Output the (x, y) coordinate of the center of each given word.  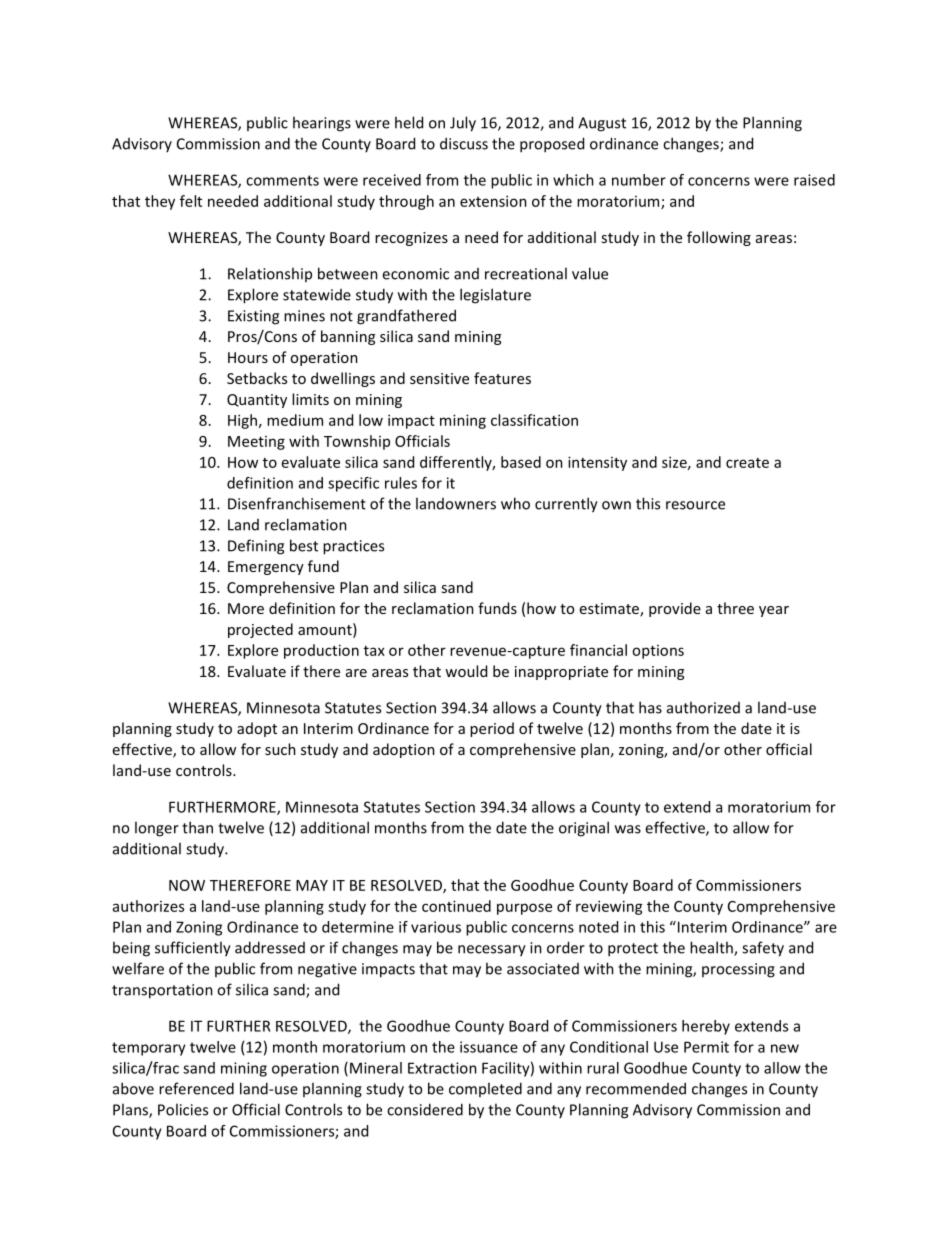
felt (191, 201)
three (735, 608)
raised (814, 180)
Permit (706, 1047)
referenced (196, 1088)
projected (260, 630)
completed (485, 1089)
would (466, 671)
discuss (464, 143)
